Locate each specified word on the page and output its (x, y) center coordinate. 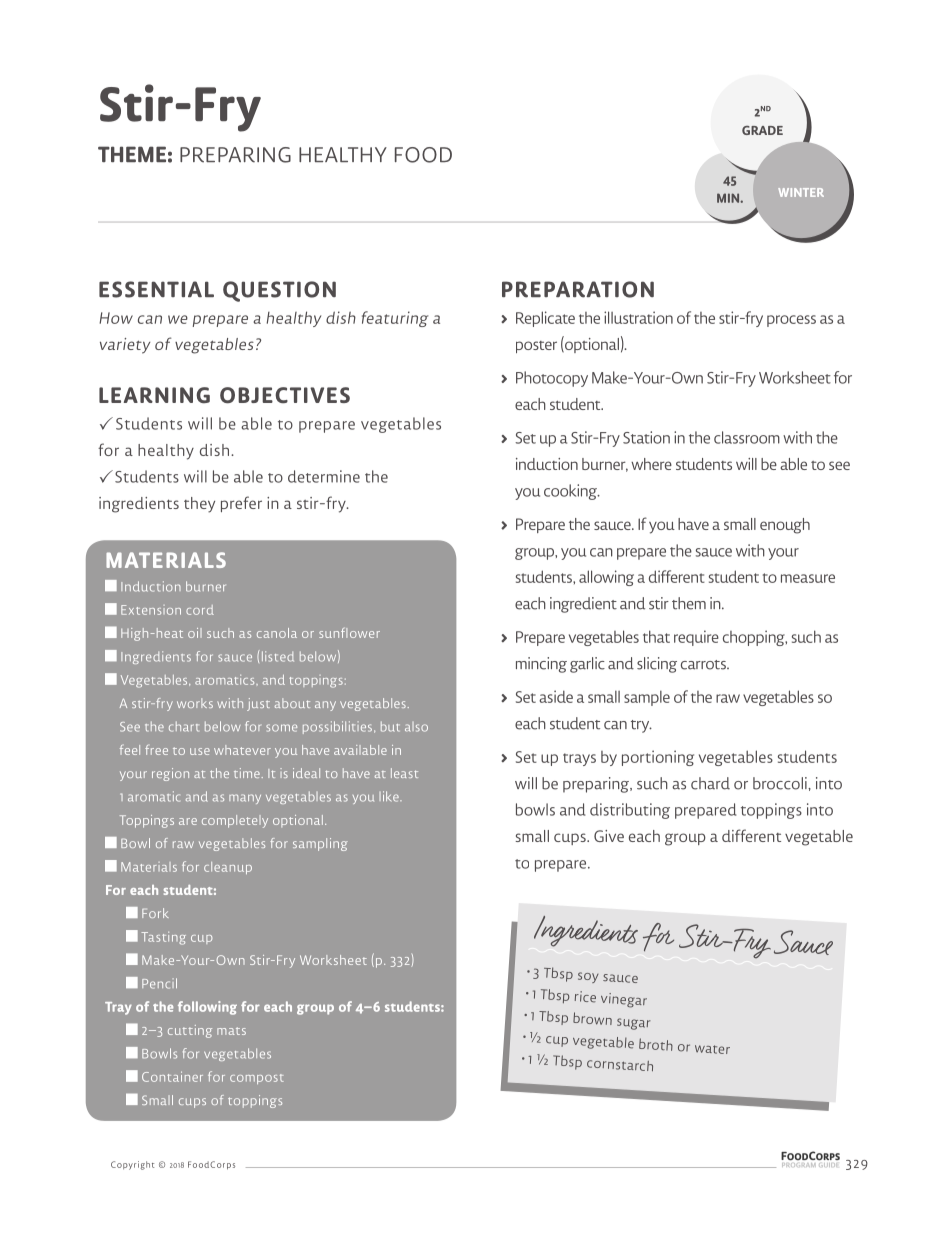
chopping (755, 638)
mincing (541, 665)
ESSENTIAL (156, 289)
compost (257, 1079)
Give (609, 836)
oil (195, 633)
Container (172, 1076)
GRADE (762, 130)
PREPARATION (578, 289)
